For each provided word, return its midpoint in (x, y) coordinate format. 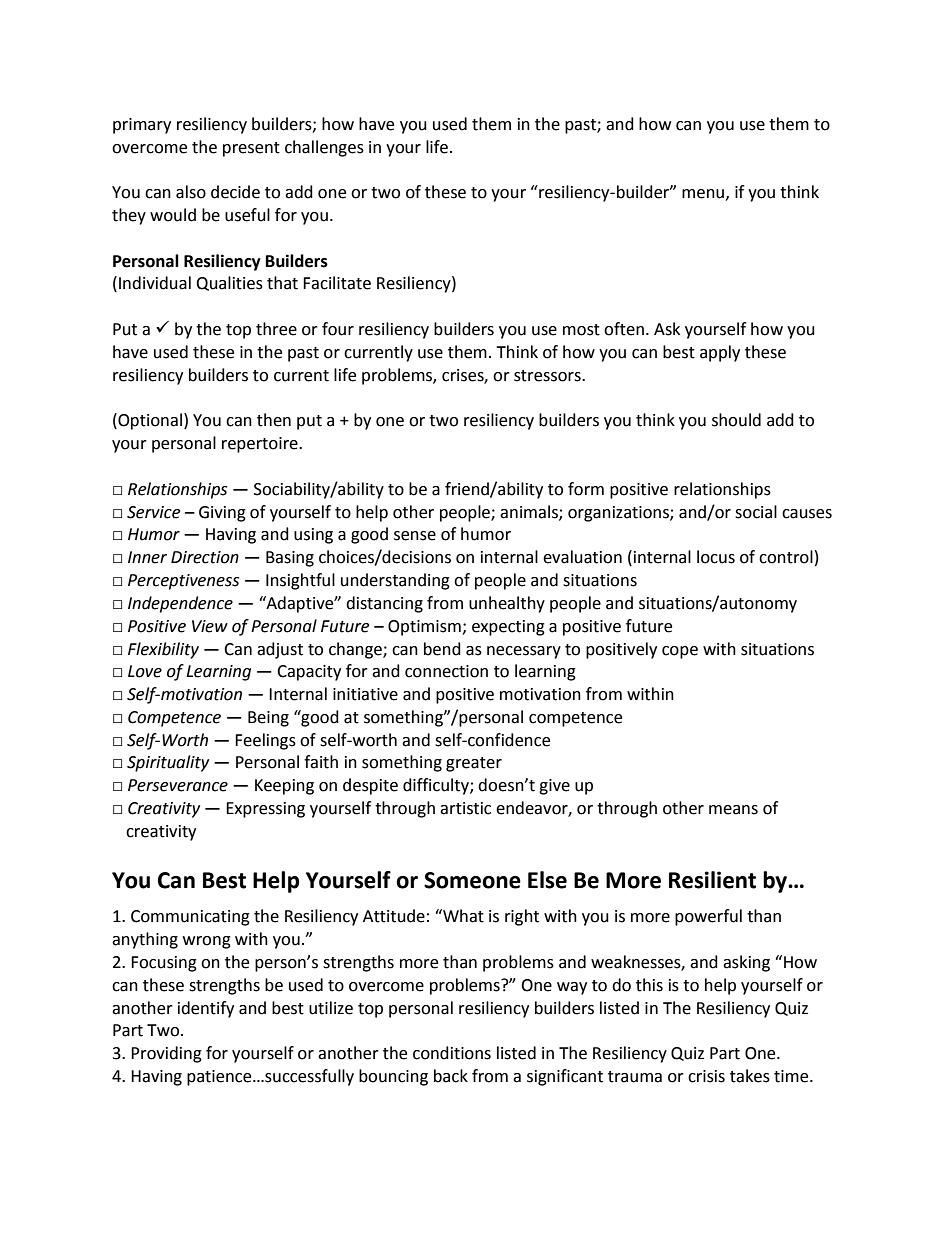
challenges (324, 148)
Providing (166, 1054)
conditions (452, 1053)
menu (703, 194)
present (251, 149)
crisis (706, 1076)
